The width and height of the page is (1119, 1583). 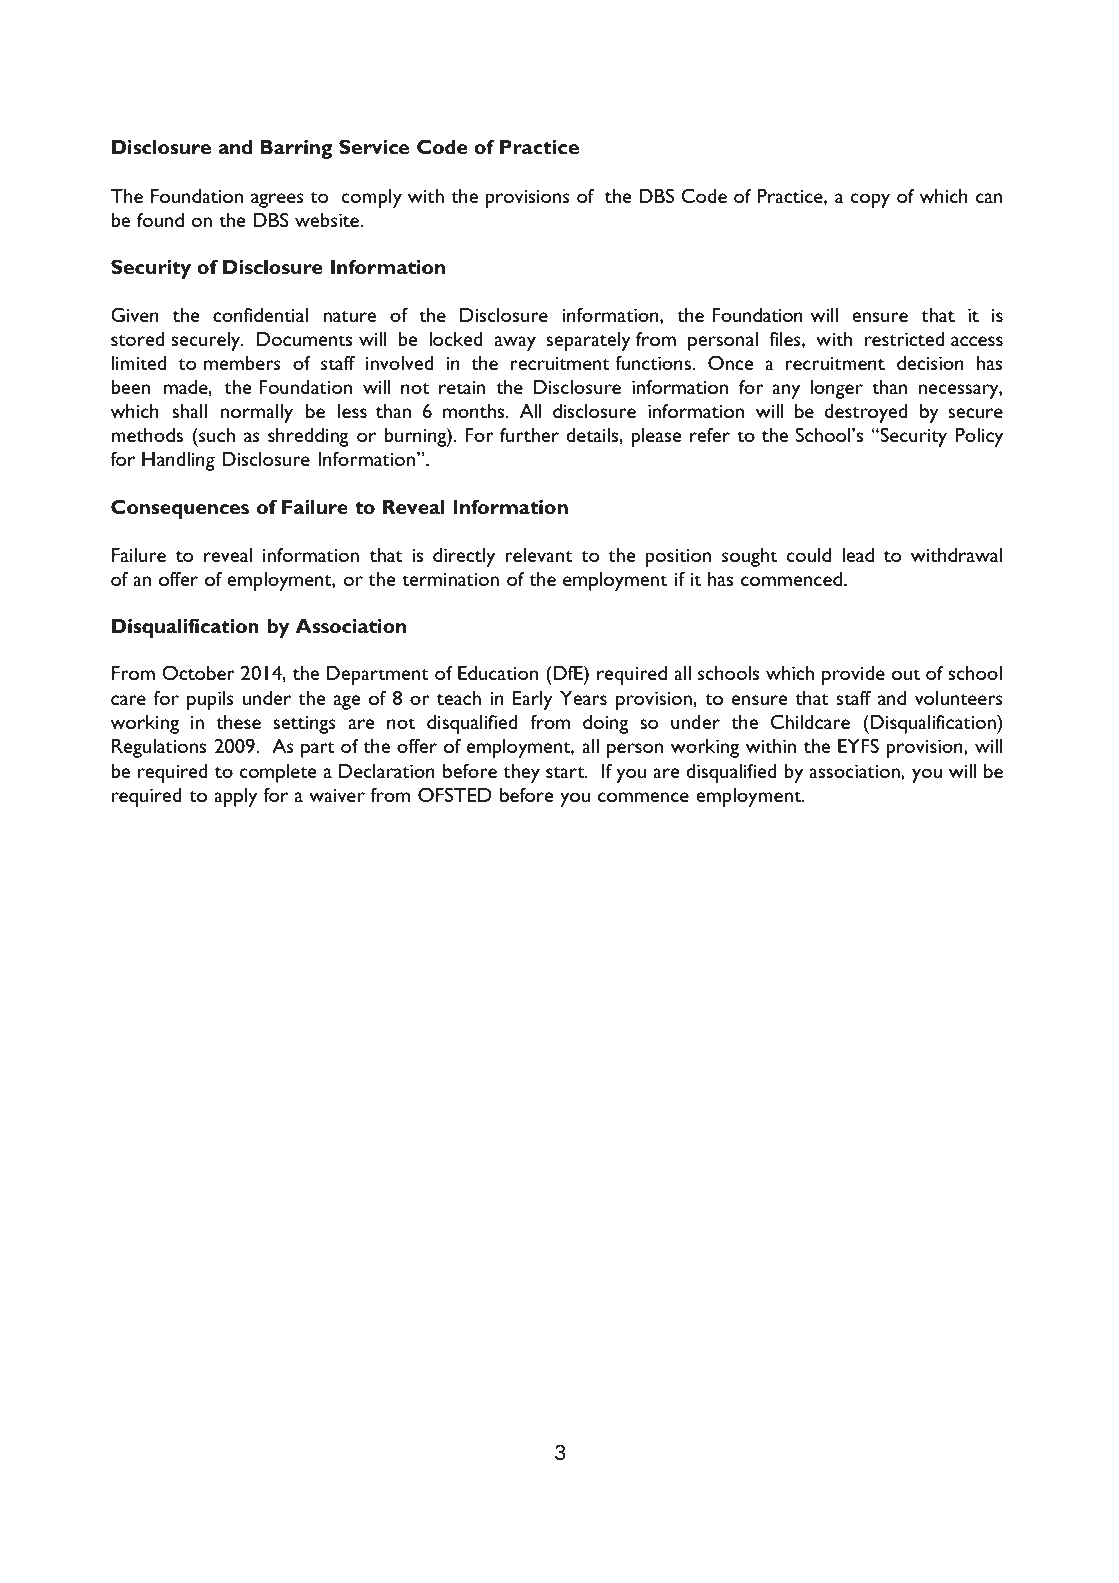 I want to click on out, so click(x=906, y=674).
